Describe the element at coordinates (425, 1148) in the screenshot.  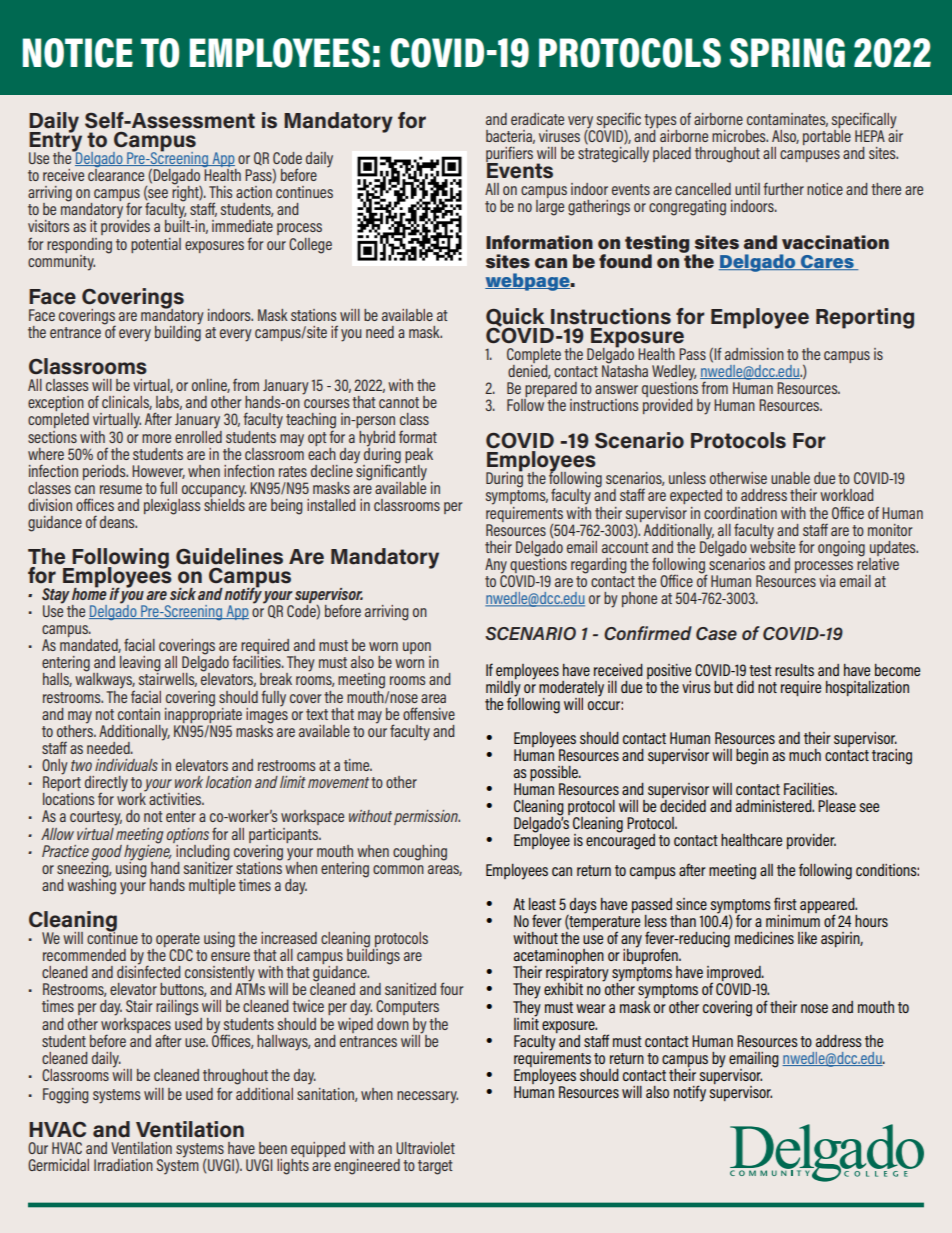
I see `Ultraviolet` at that location.
